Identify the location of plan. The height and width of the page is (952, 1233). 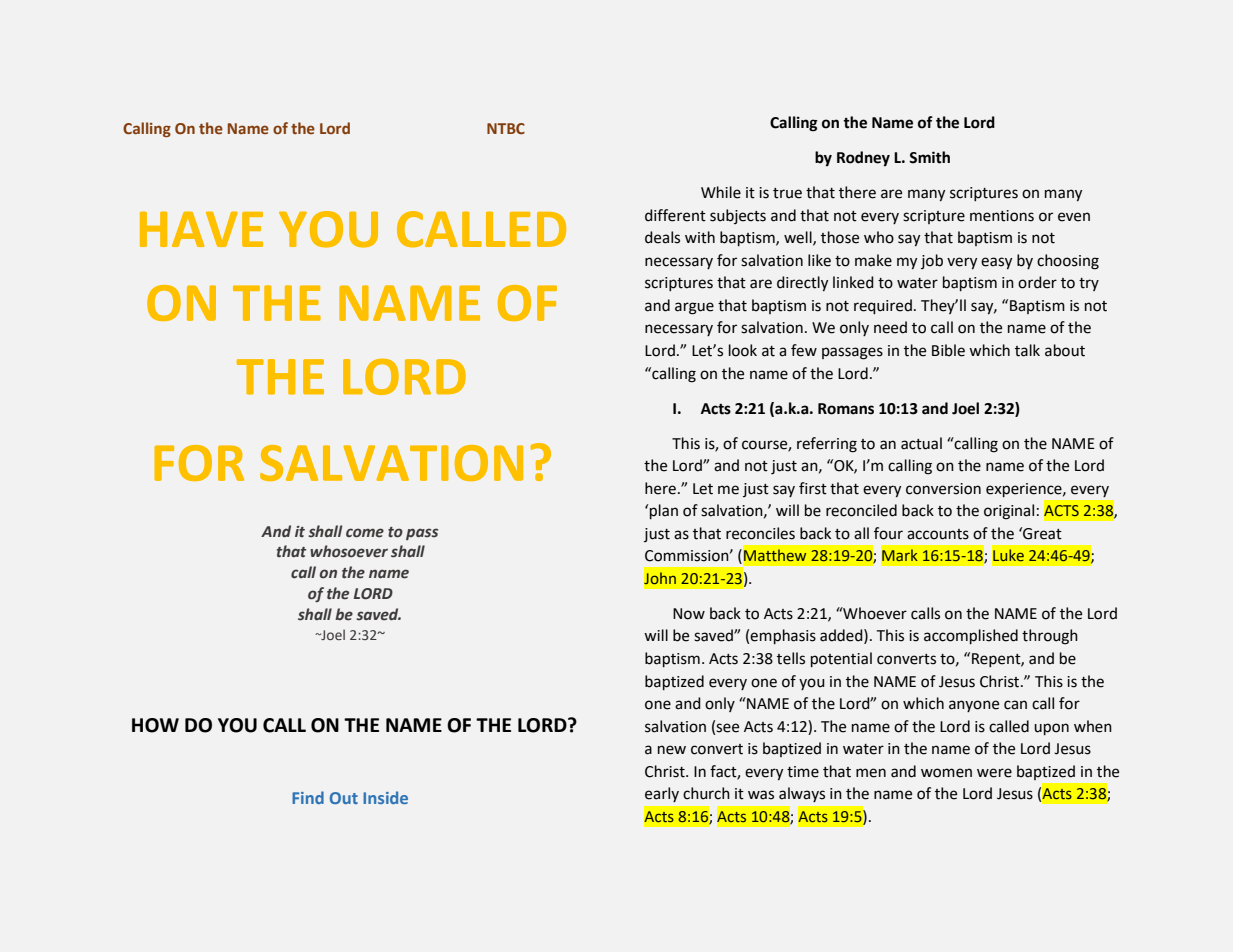
(664, 511).
